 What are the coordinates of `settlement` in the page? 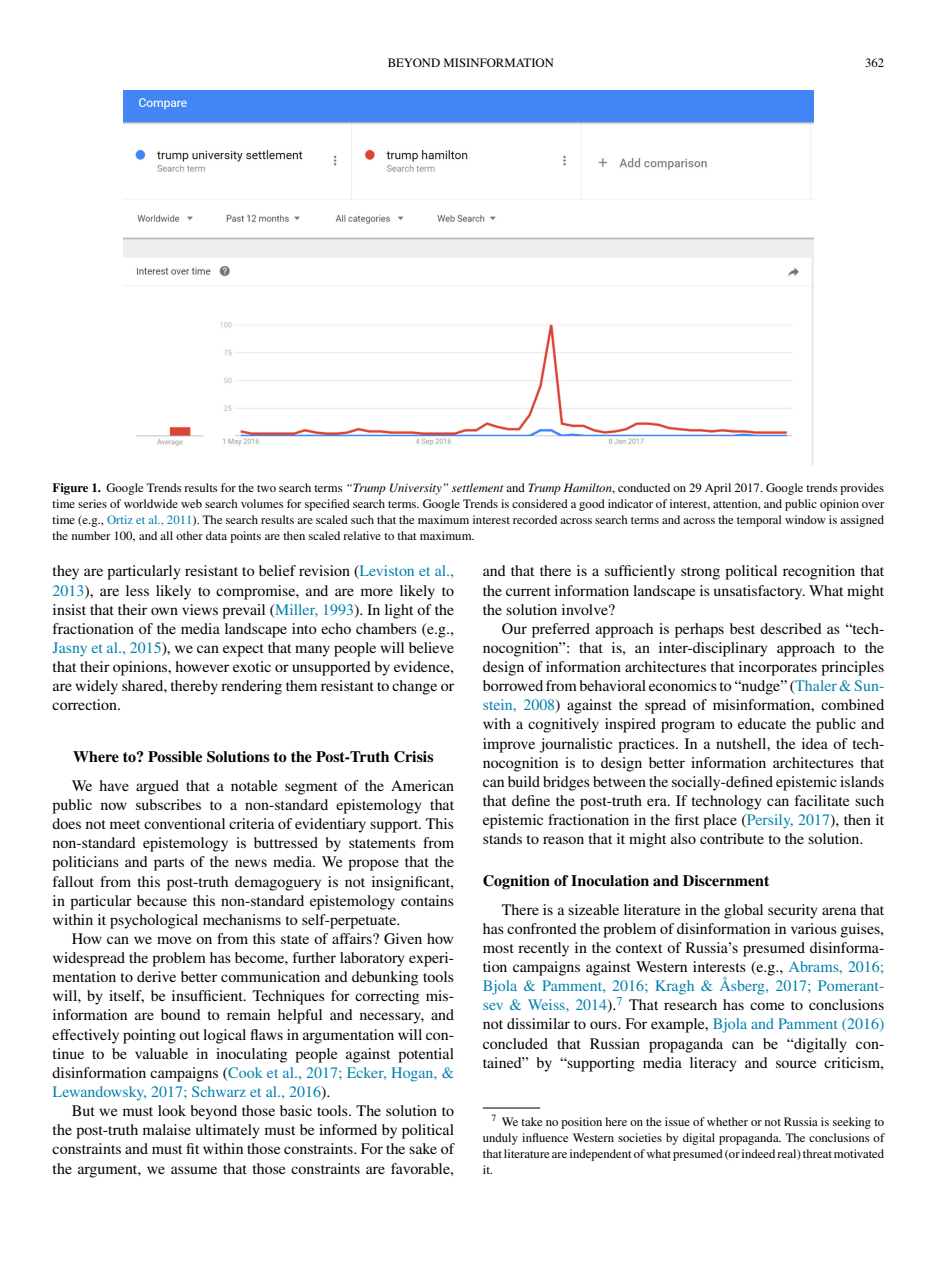 It's located at (478, 487).
